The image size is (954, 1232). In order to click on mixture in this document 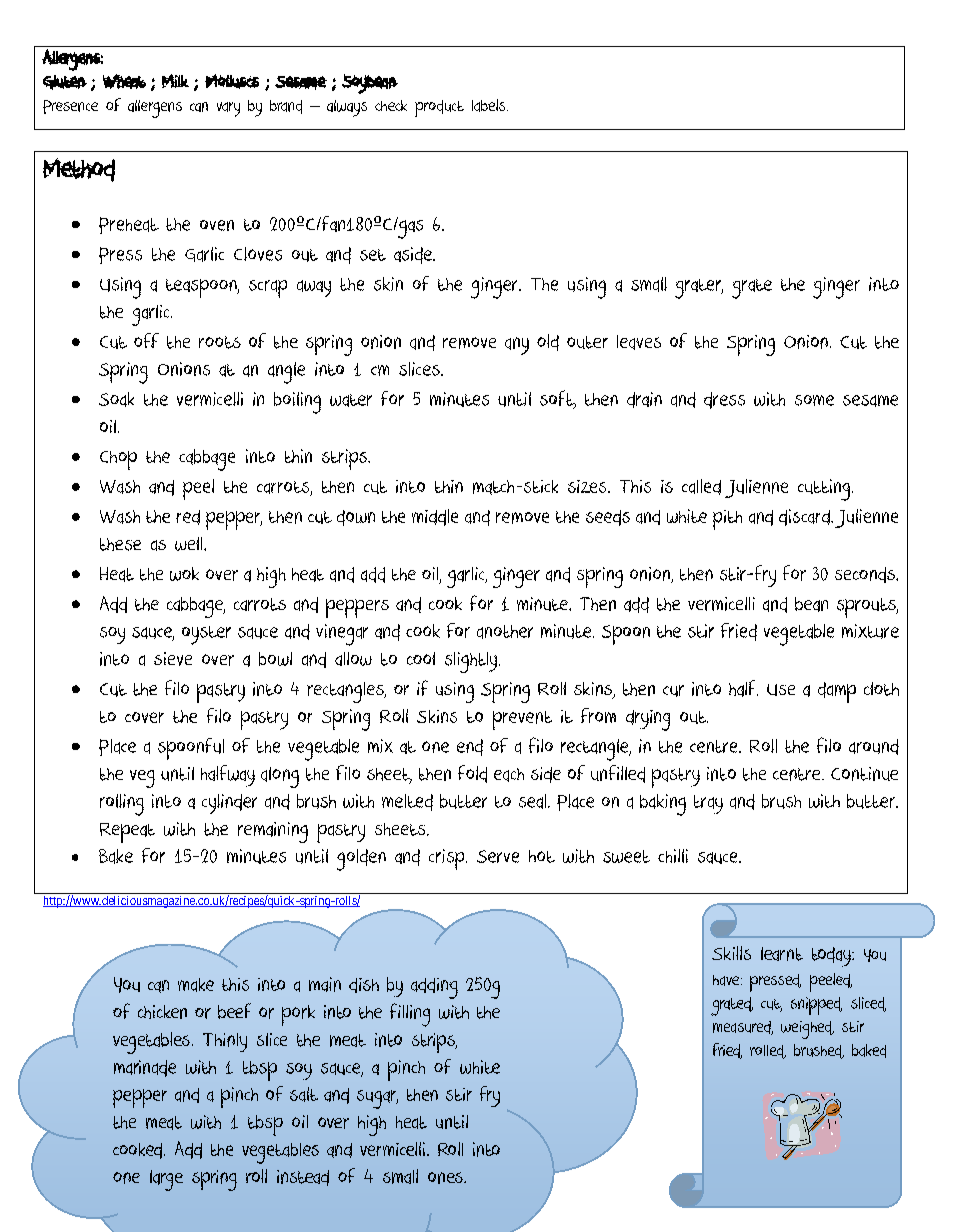, I will do `click(870, 631)`.
